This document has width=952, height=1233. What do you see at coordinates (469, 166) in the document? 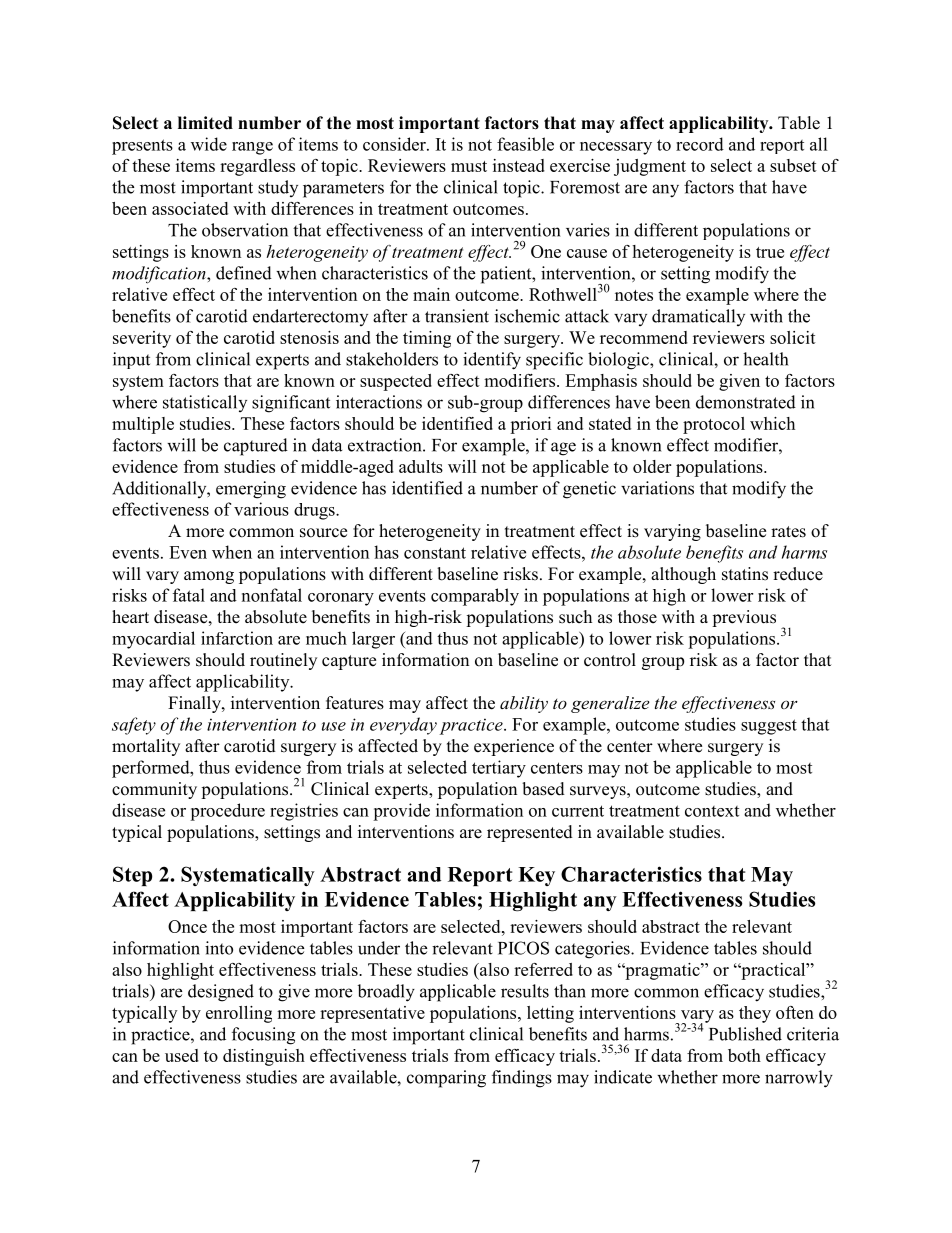
I see `must` at bounding box center [469, 166].
